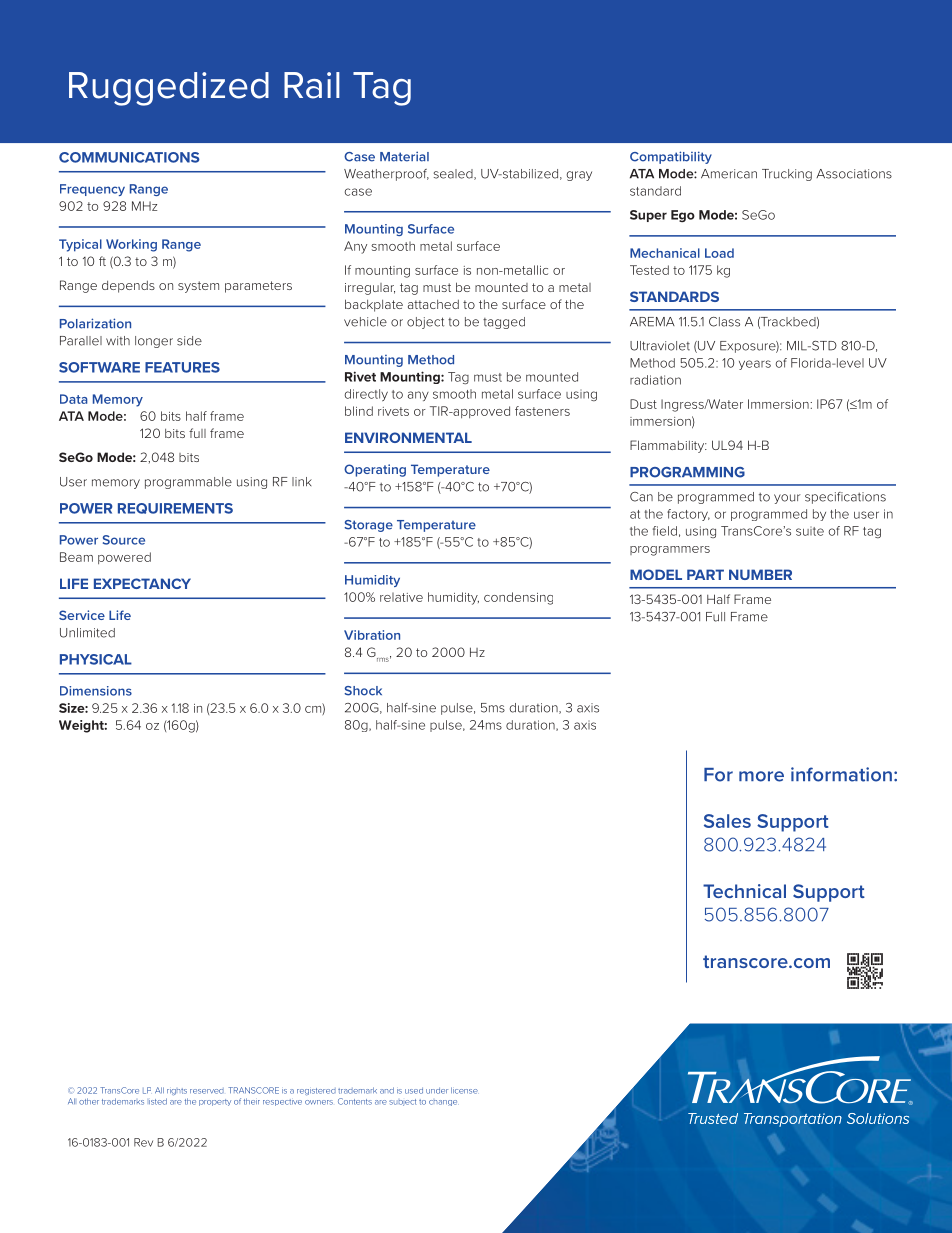 This screenshot has width=952, height=1233. I want to click on Ruggedized, so click(169, 89).
